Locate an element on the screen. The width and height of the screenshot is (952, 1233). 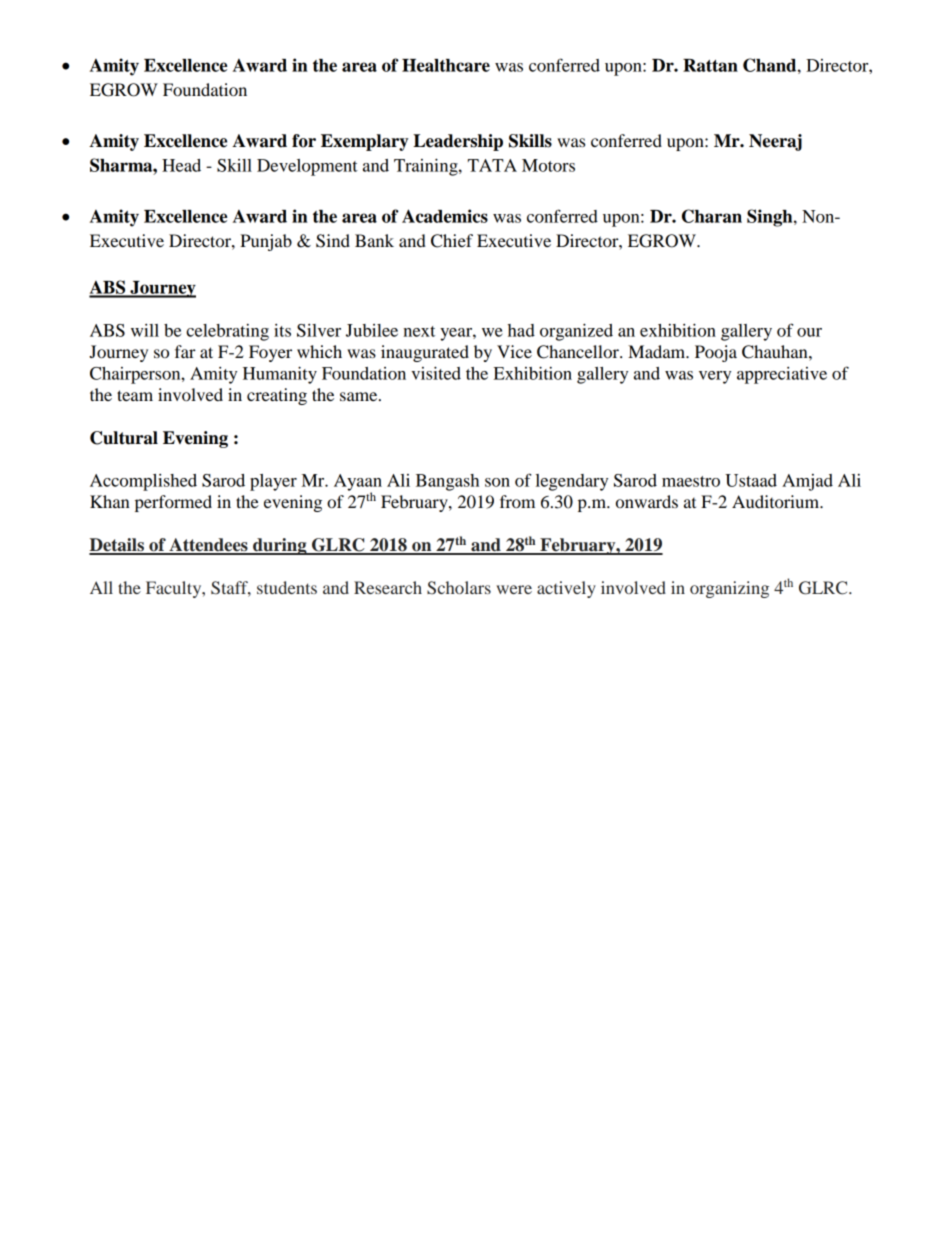
Healthcare is located at coordinates (446, 65).
